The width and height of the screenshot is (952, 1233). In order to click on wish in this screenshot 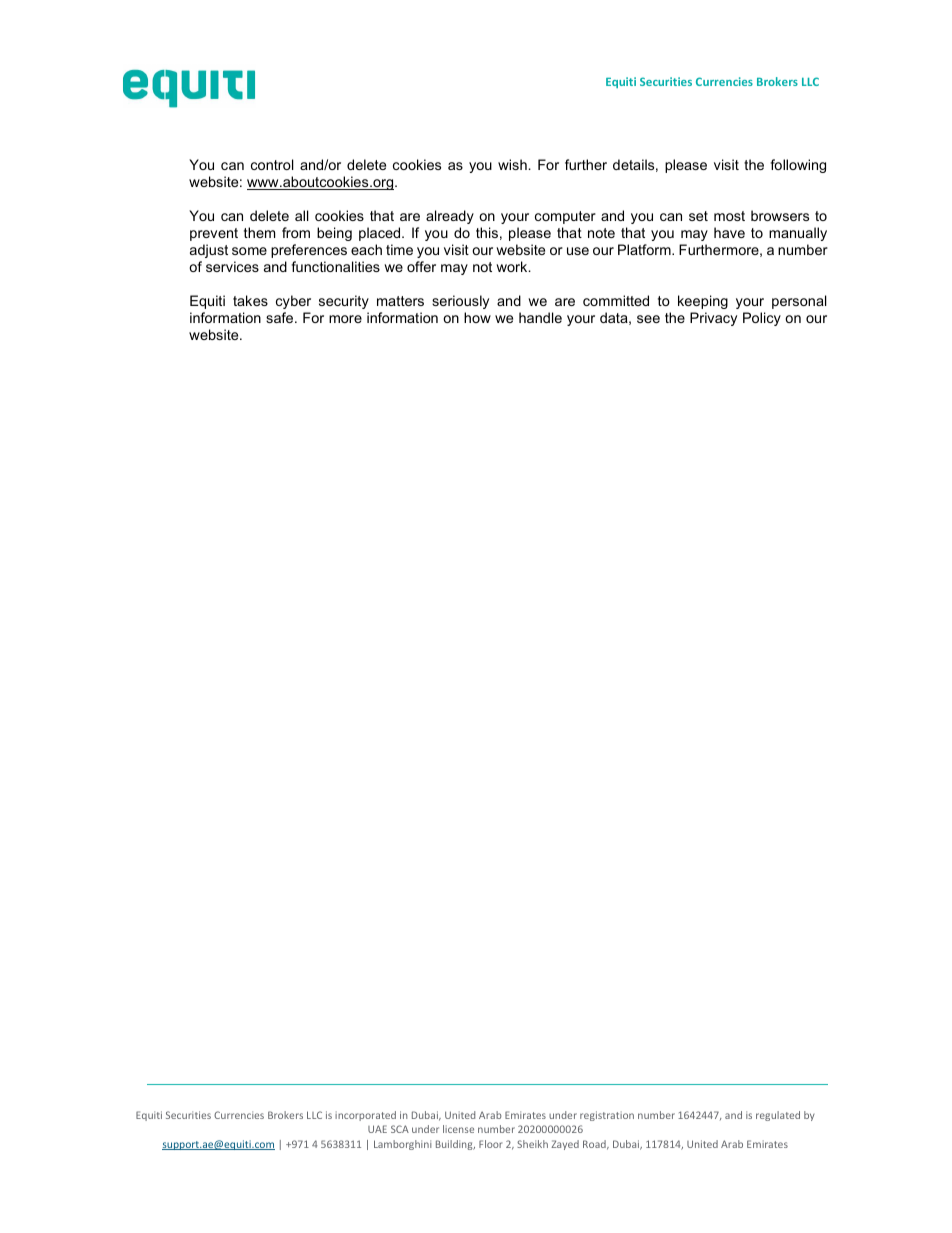, I will do `click(512, 164)`.
